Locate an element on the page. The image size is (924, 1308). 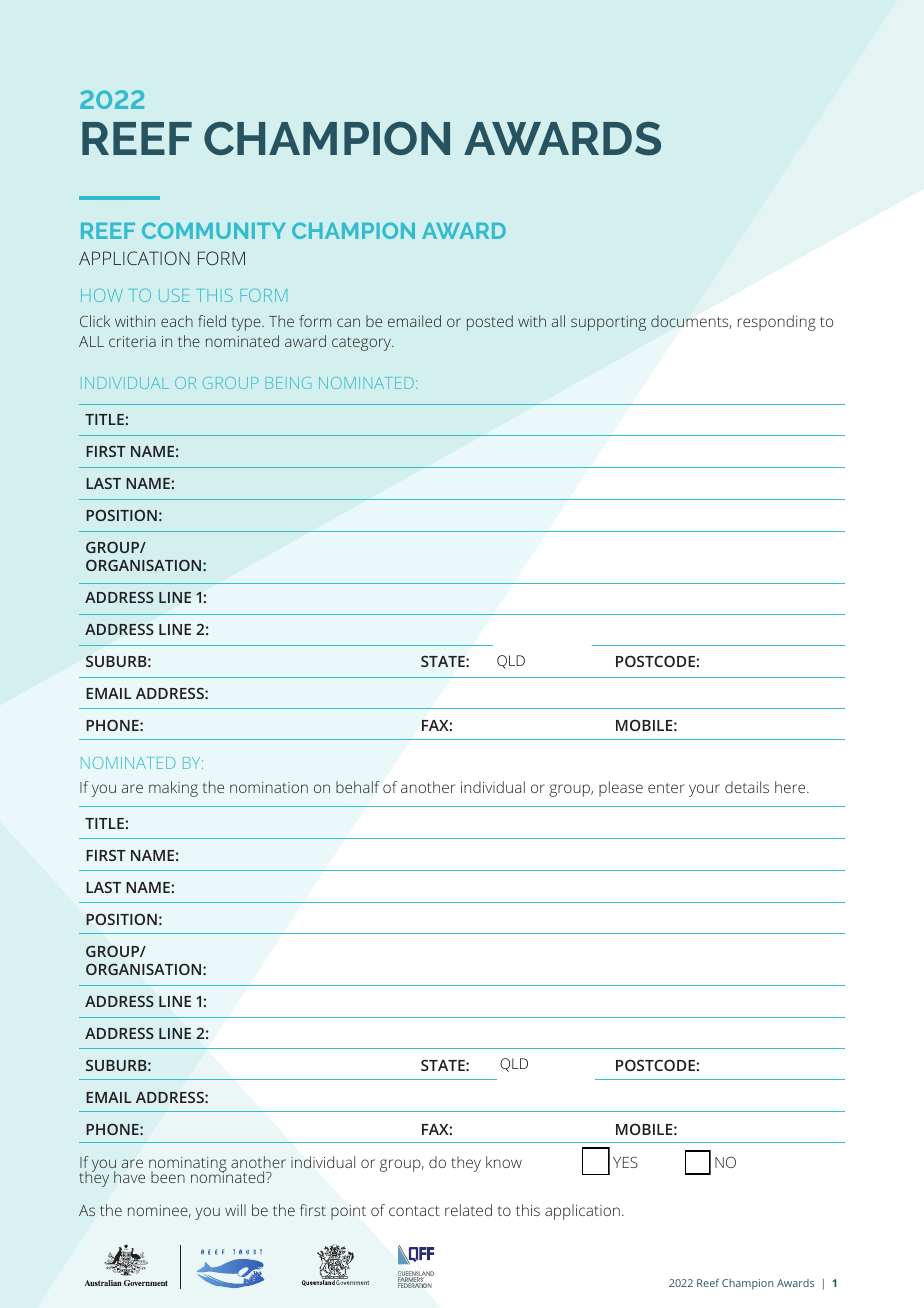
related is located at coordinates (468, 1210).
